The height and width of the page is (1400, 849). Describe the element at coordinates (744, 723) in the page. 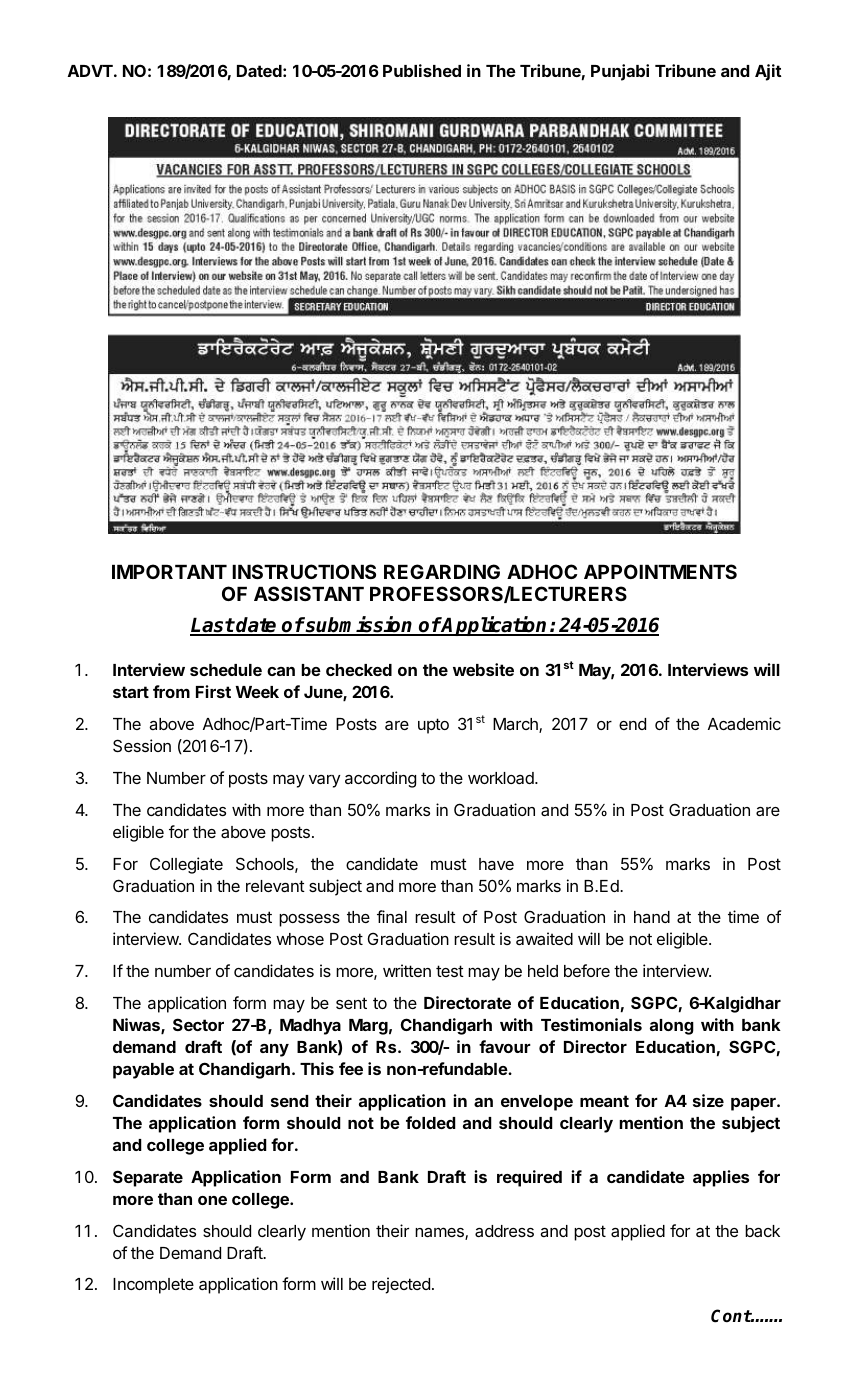

I see `Academic` at that location.
